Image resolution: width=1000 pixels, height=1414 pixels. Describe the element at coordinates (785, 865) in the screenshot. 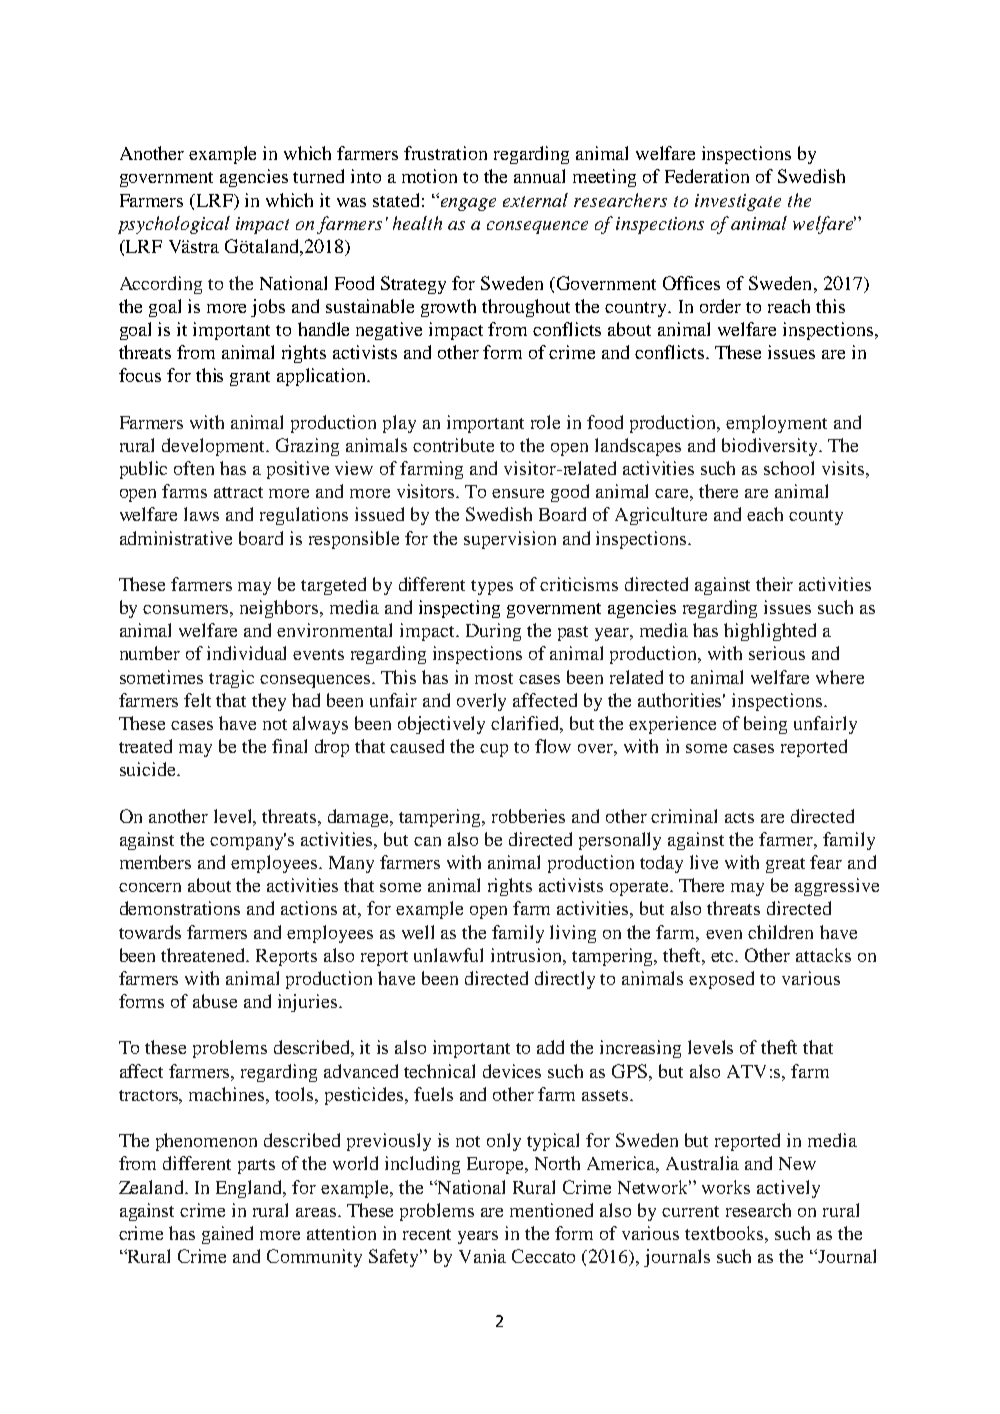

I see `great` at that location.
